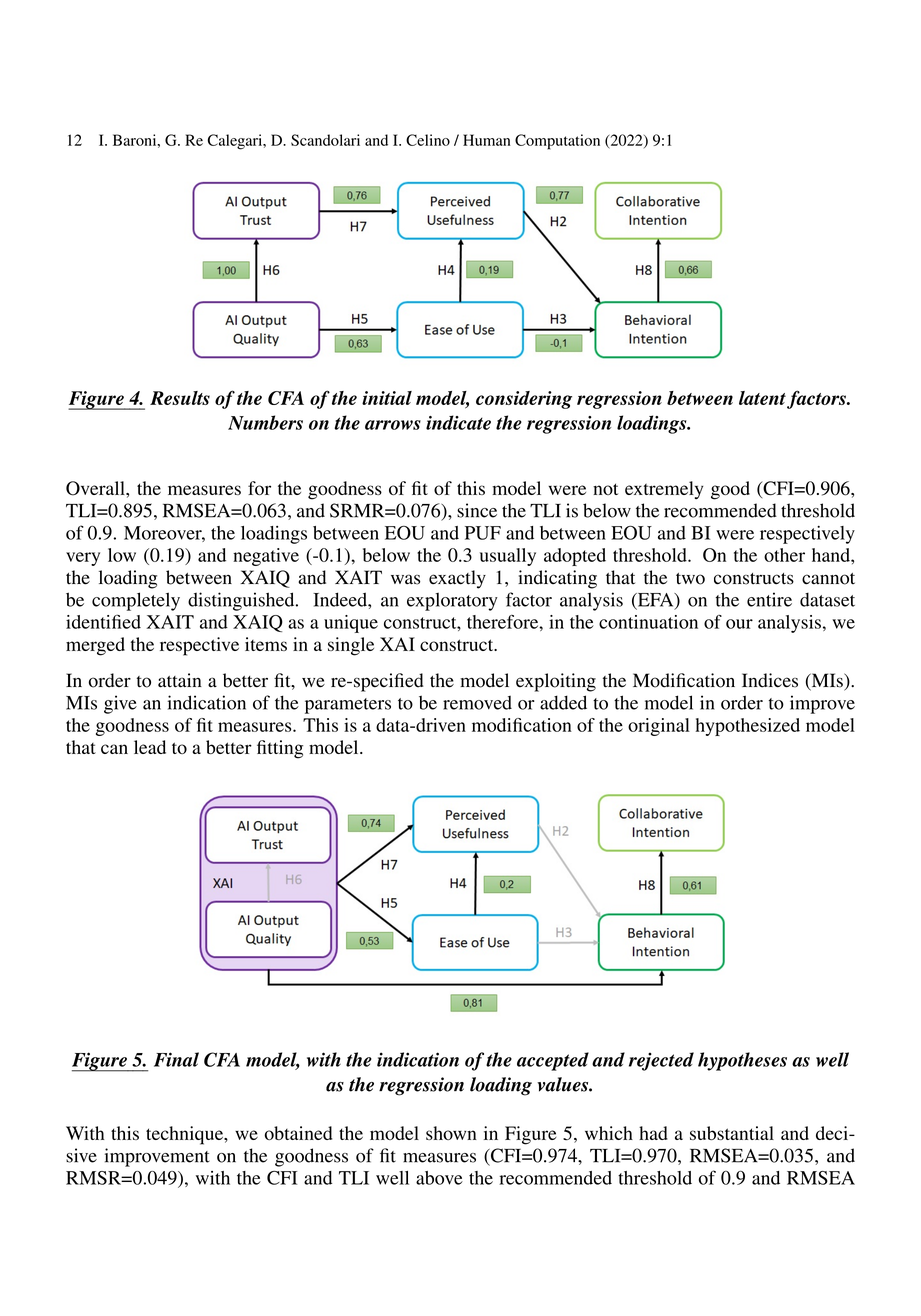  Describe the element at coordinates (487, 140) in the document. I see `Human` at that location.
